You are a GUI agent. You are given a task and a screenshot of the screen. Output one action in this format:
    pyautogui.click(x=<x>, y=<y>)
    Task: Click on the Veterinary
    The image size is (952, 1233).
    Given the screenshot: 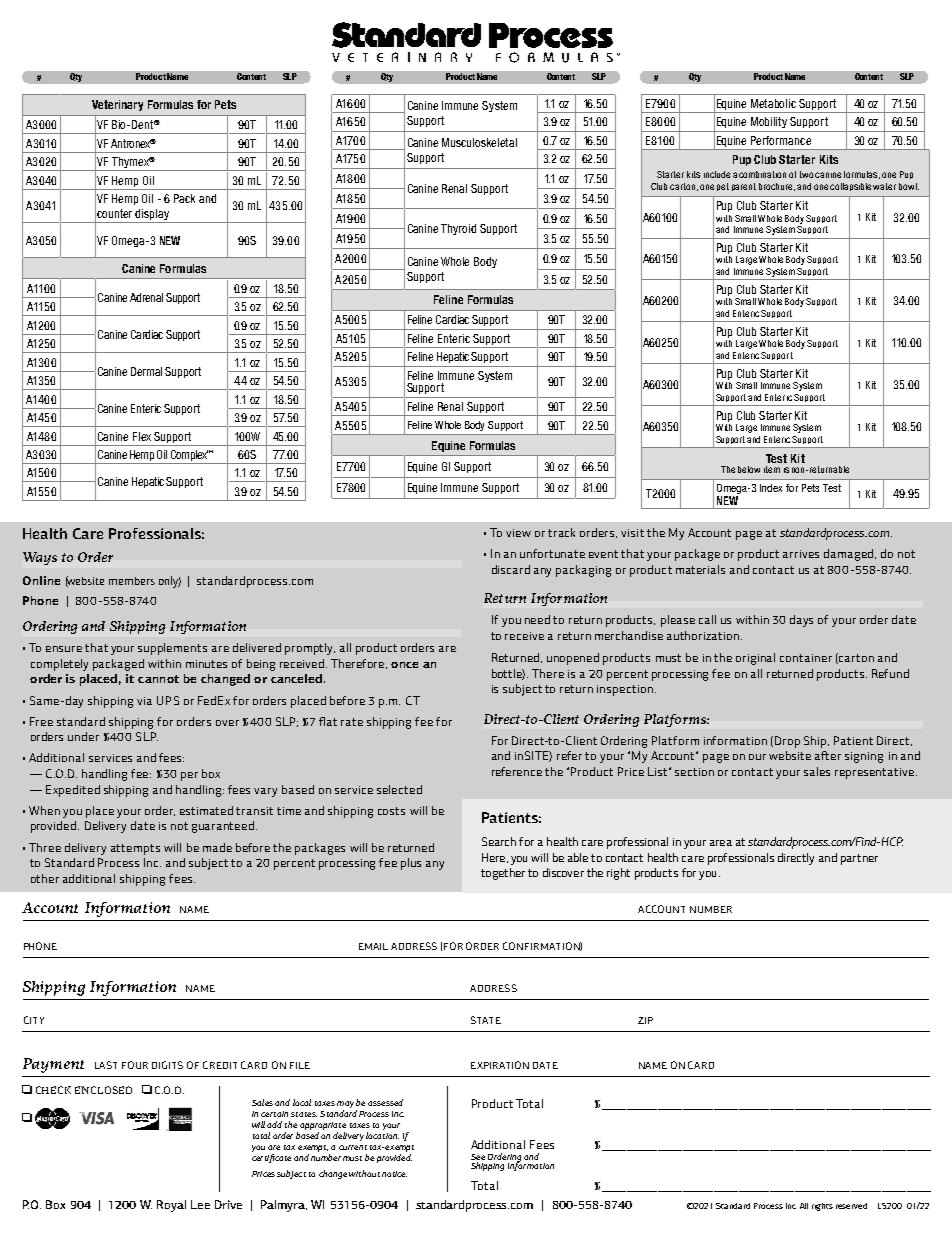 What is the action you would take?
    pyautogui.click(x=117, y=105)
